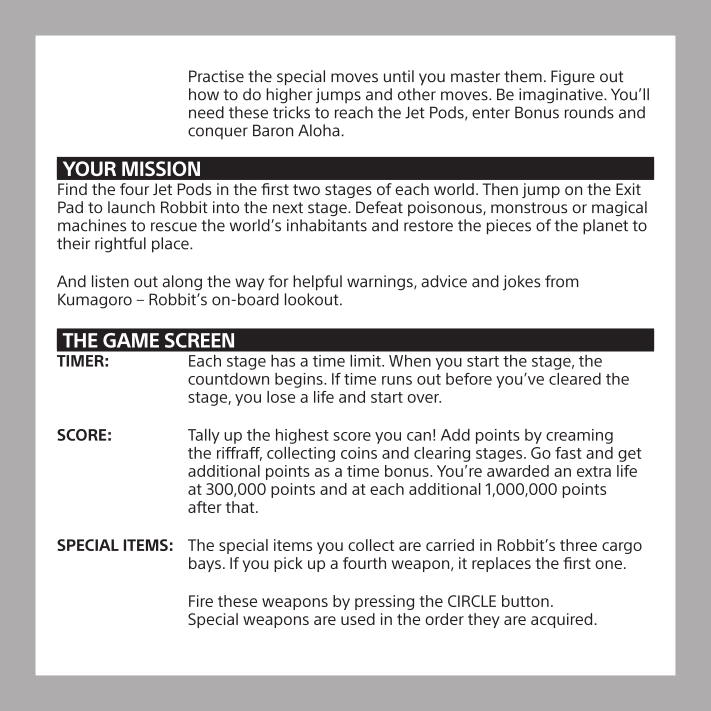 This page has height=711, width=711. Describe the element at coordinates (205, 507) in the page. I see `after` at that location.
